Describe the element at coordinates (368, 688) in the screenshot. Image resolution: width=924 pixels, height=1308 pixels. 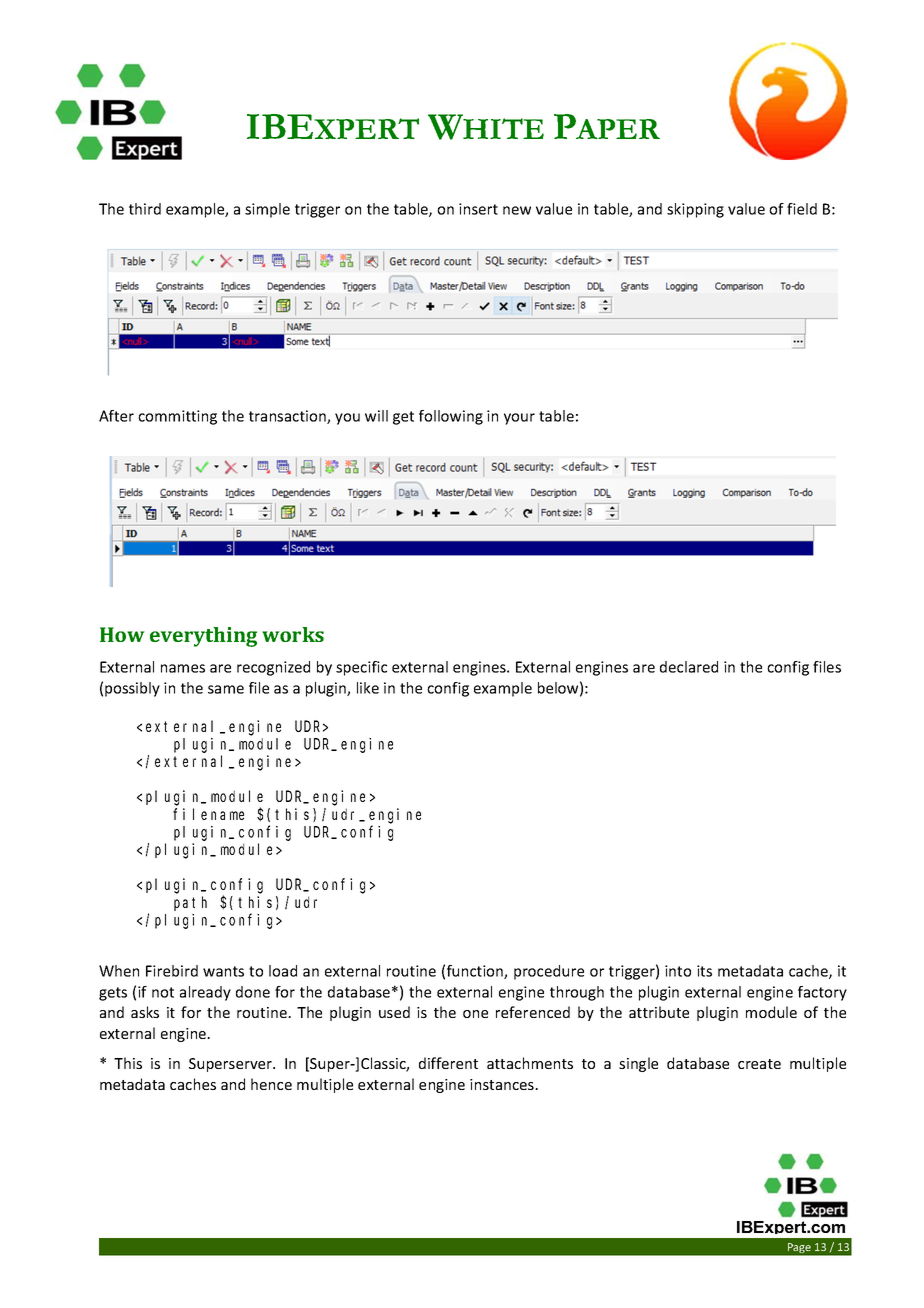
I see `like` at that location.
